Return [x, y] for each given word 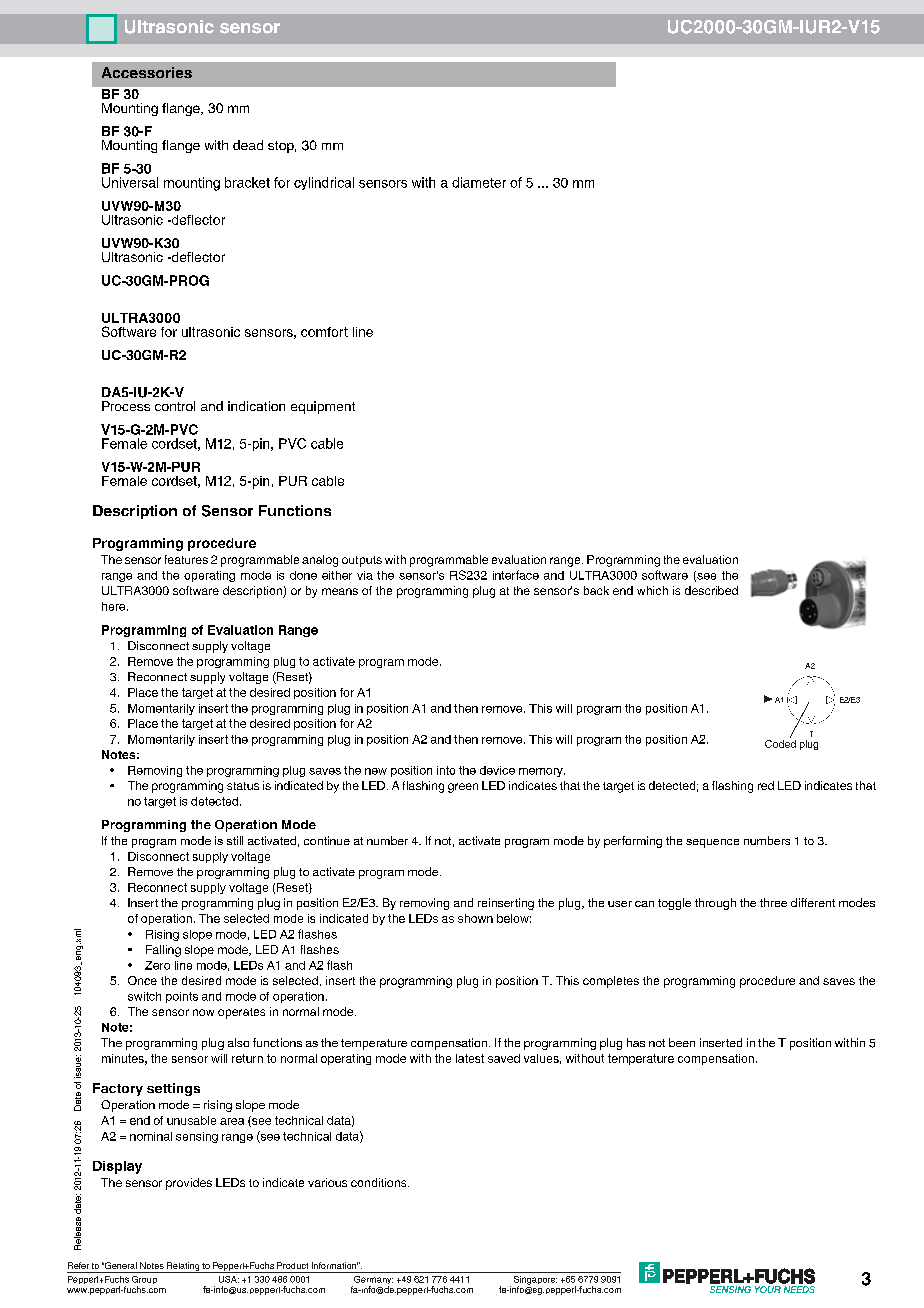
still [235, 840]
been [682, 1042]
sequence [712, 843]
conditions [380, 1182]
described [711, 590]
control [175, 406]
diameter [479, 182]
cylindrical [324, 183]
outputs [362, 561]
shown [475, 918]
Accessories [147, 72]
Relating [183, 1267]
